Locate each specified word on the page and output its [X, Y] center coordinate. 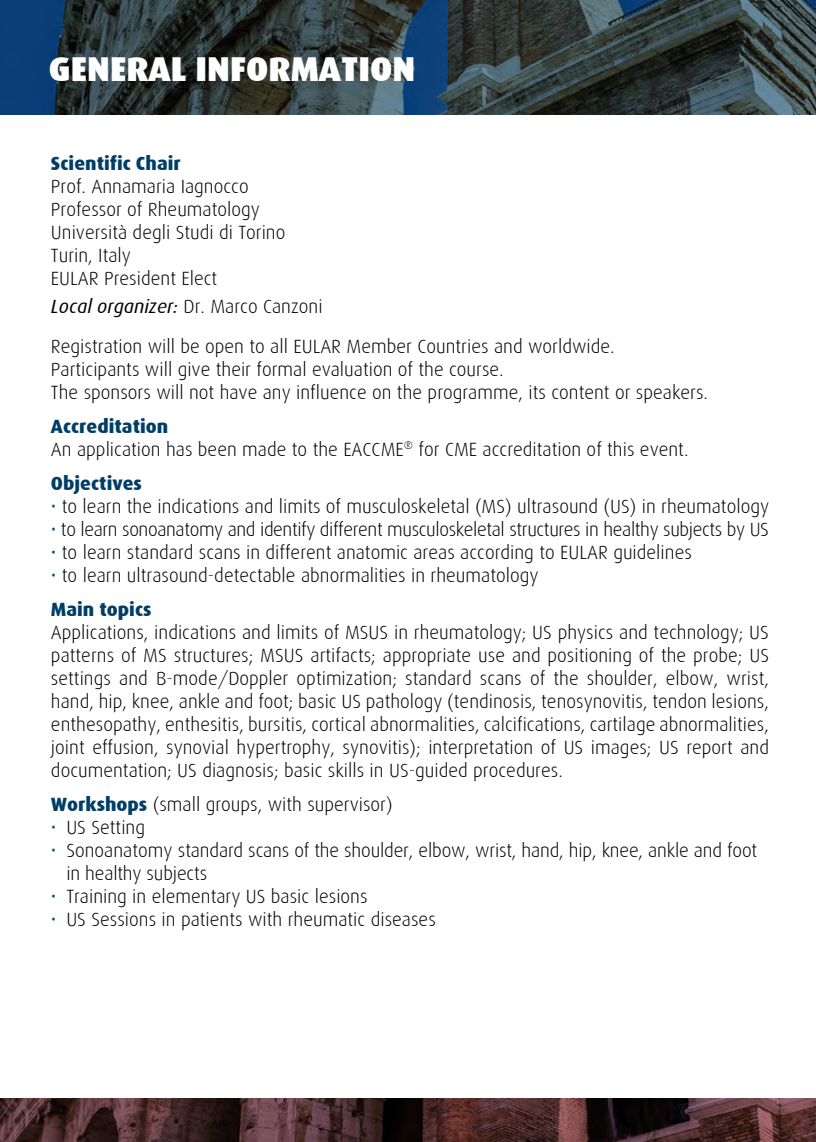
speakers [670, 393]
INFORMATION [306, 68]
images [620, 749]
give [194, 371]
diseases [403, 918]
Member [379, 345]
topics [125, 610]
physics [586, 633]
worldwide [570, 345]
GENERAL [117, 69]
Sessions [124, 919]
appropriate [426, 657]
